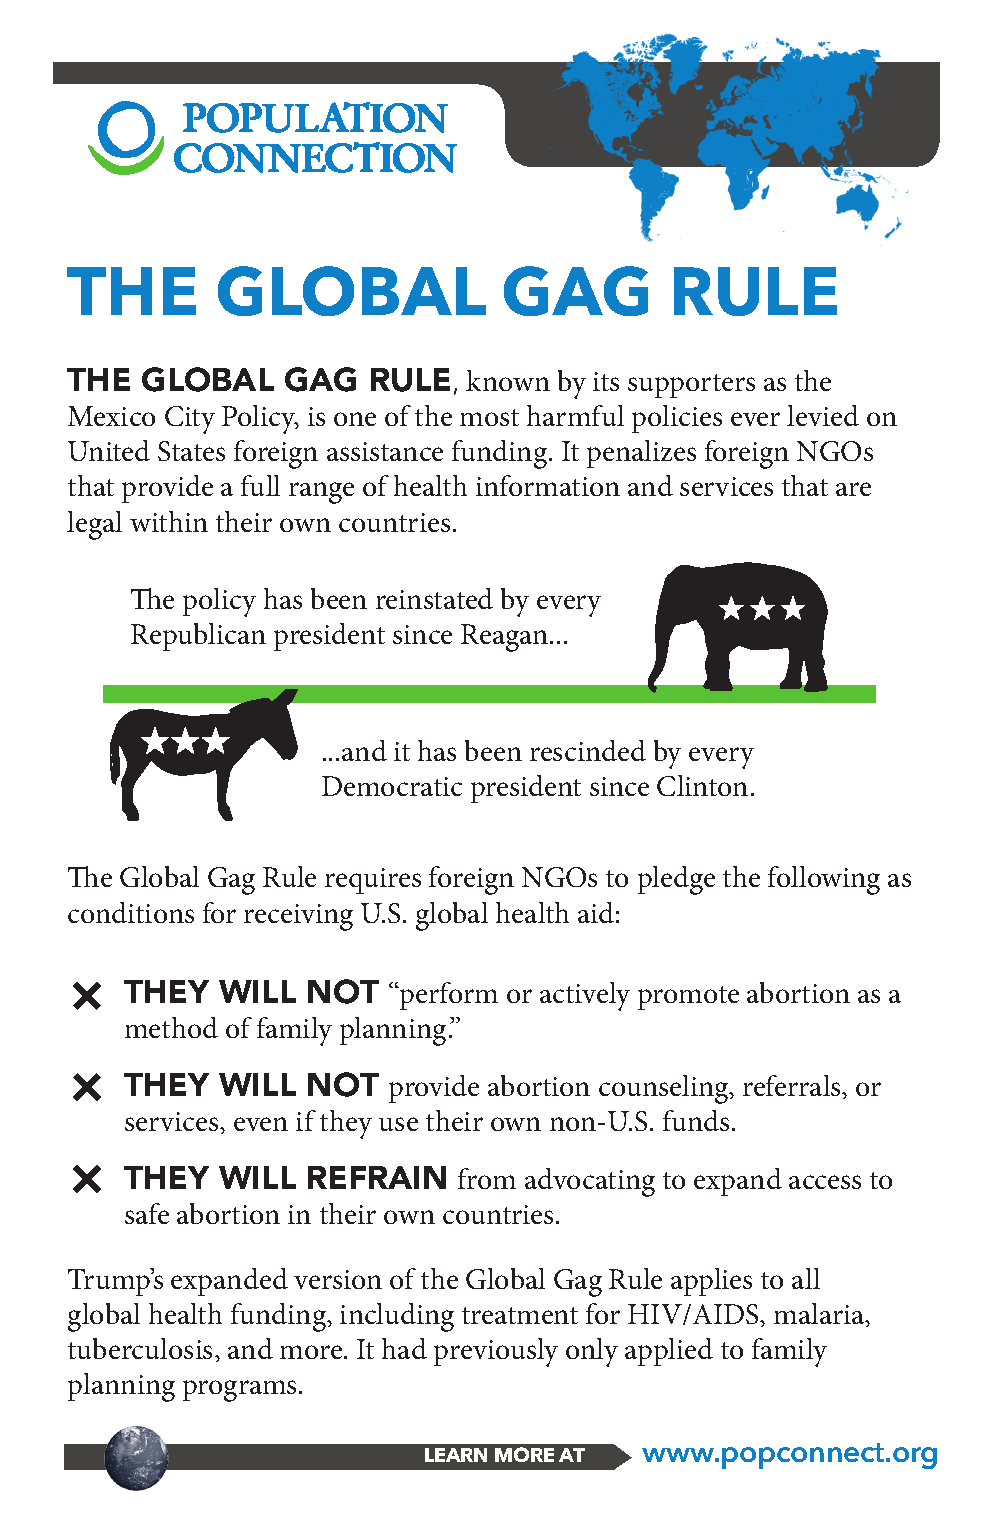 This page has width=995, height=1537. What do you see at coordinates (824, 880) in the page?
I see `following` at bounding box center [824, 880].
